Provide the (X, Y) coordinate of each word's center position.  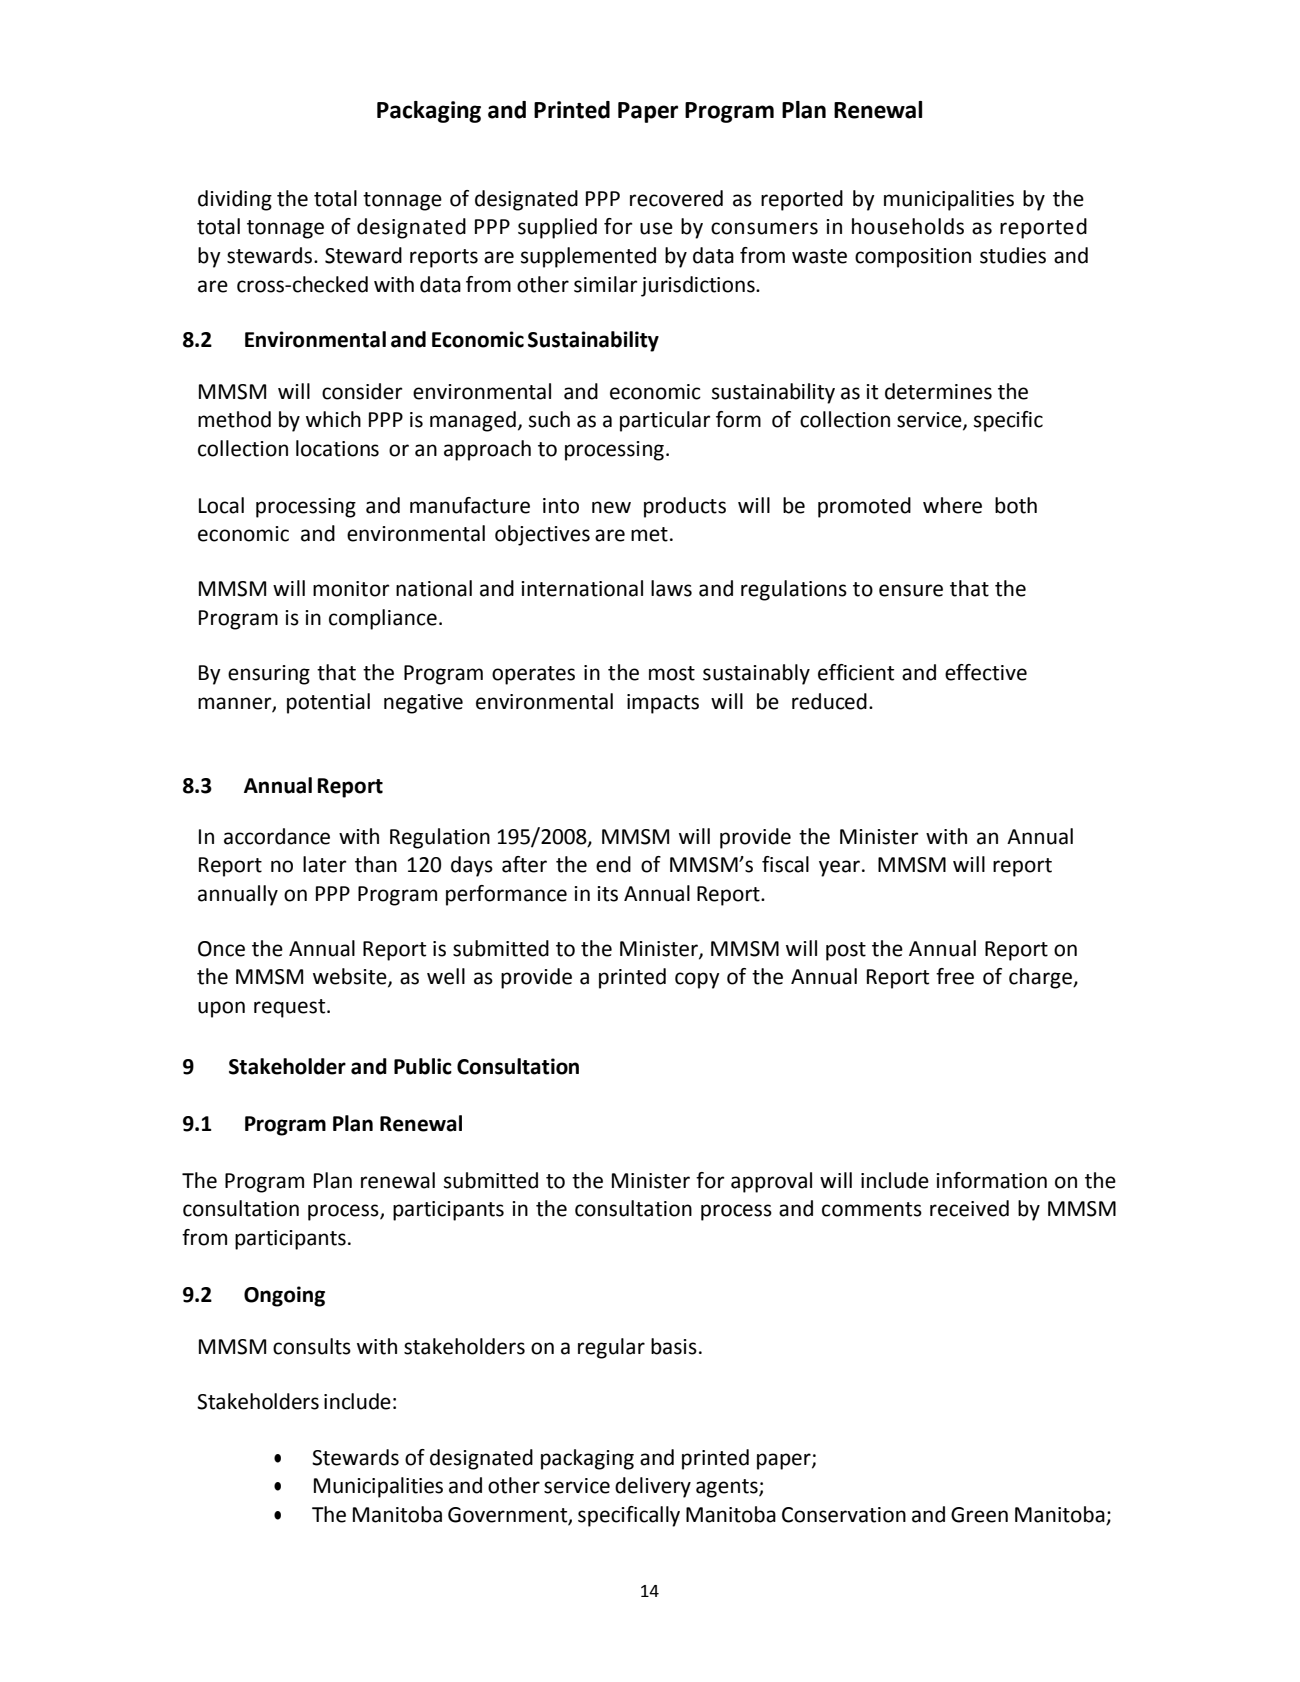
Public (423, 1066)
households (908, 226)
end (613, 864)
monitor (351, 589)
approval (771, 1182)
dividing (235, 200)
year (839, 868)
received (969, 1208)
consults (312, 1346)
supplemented (588, 257)
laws (671, 588)
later (325, 864)
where (952, 505)
